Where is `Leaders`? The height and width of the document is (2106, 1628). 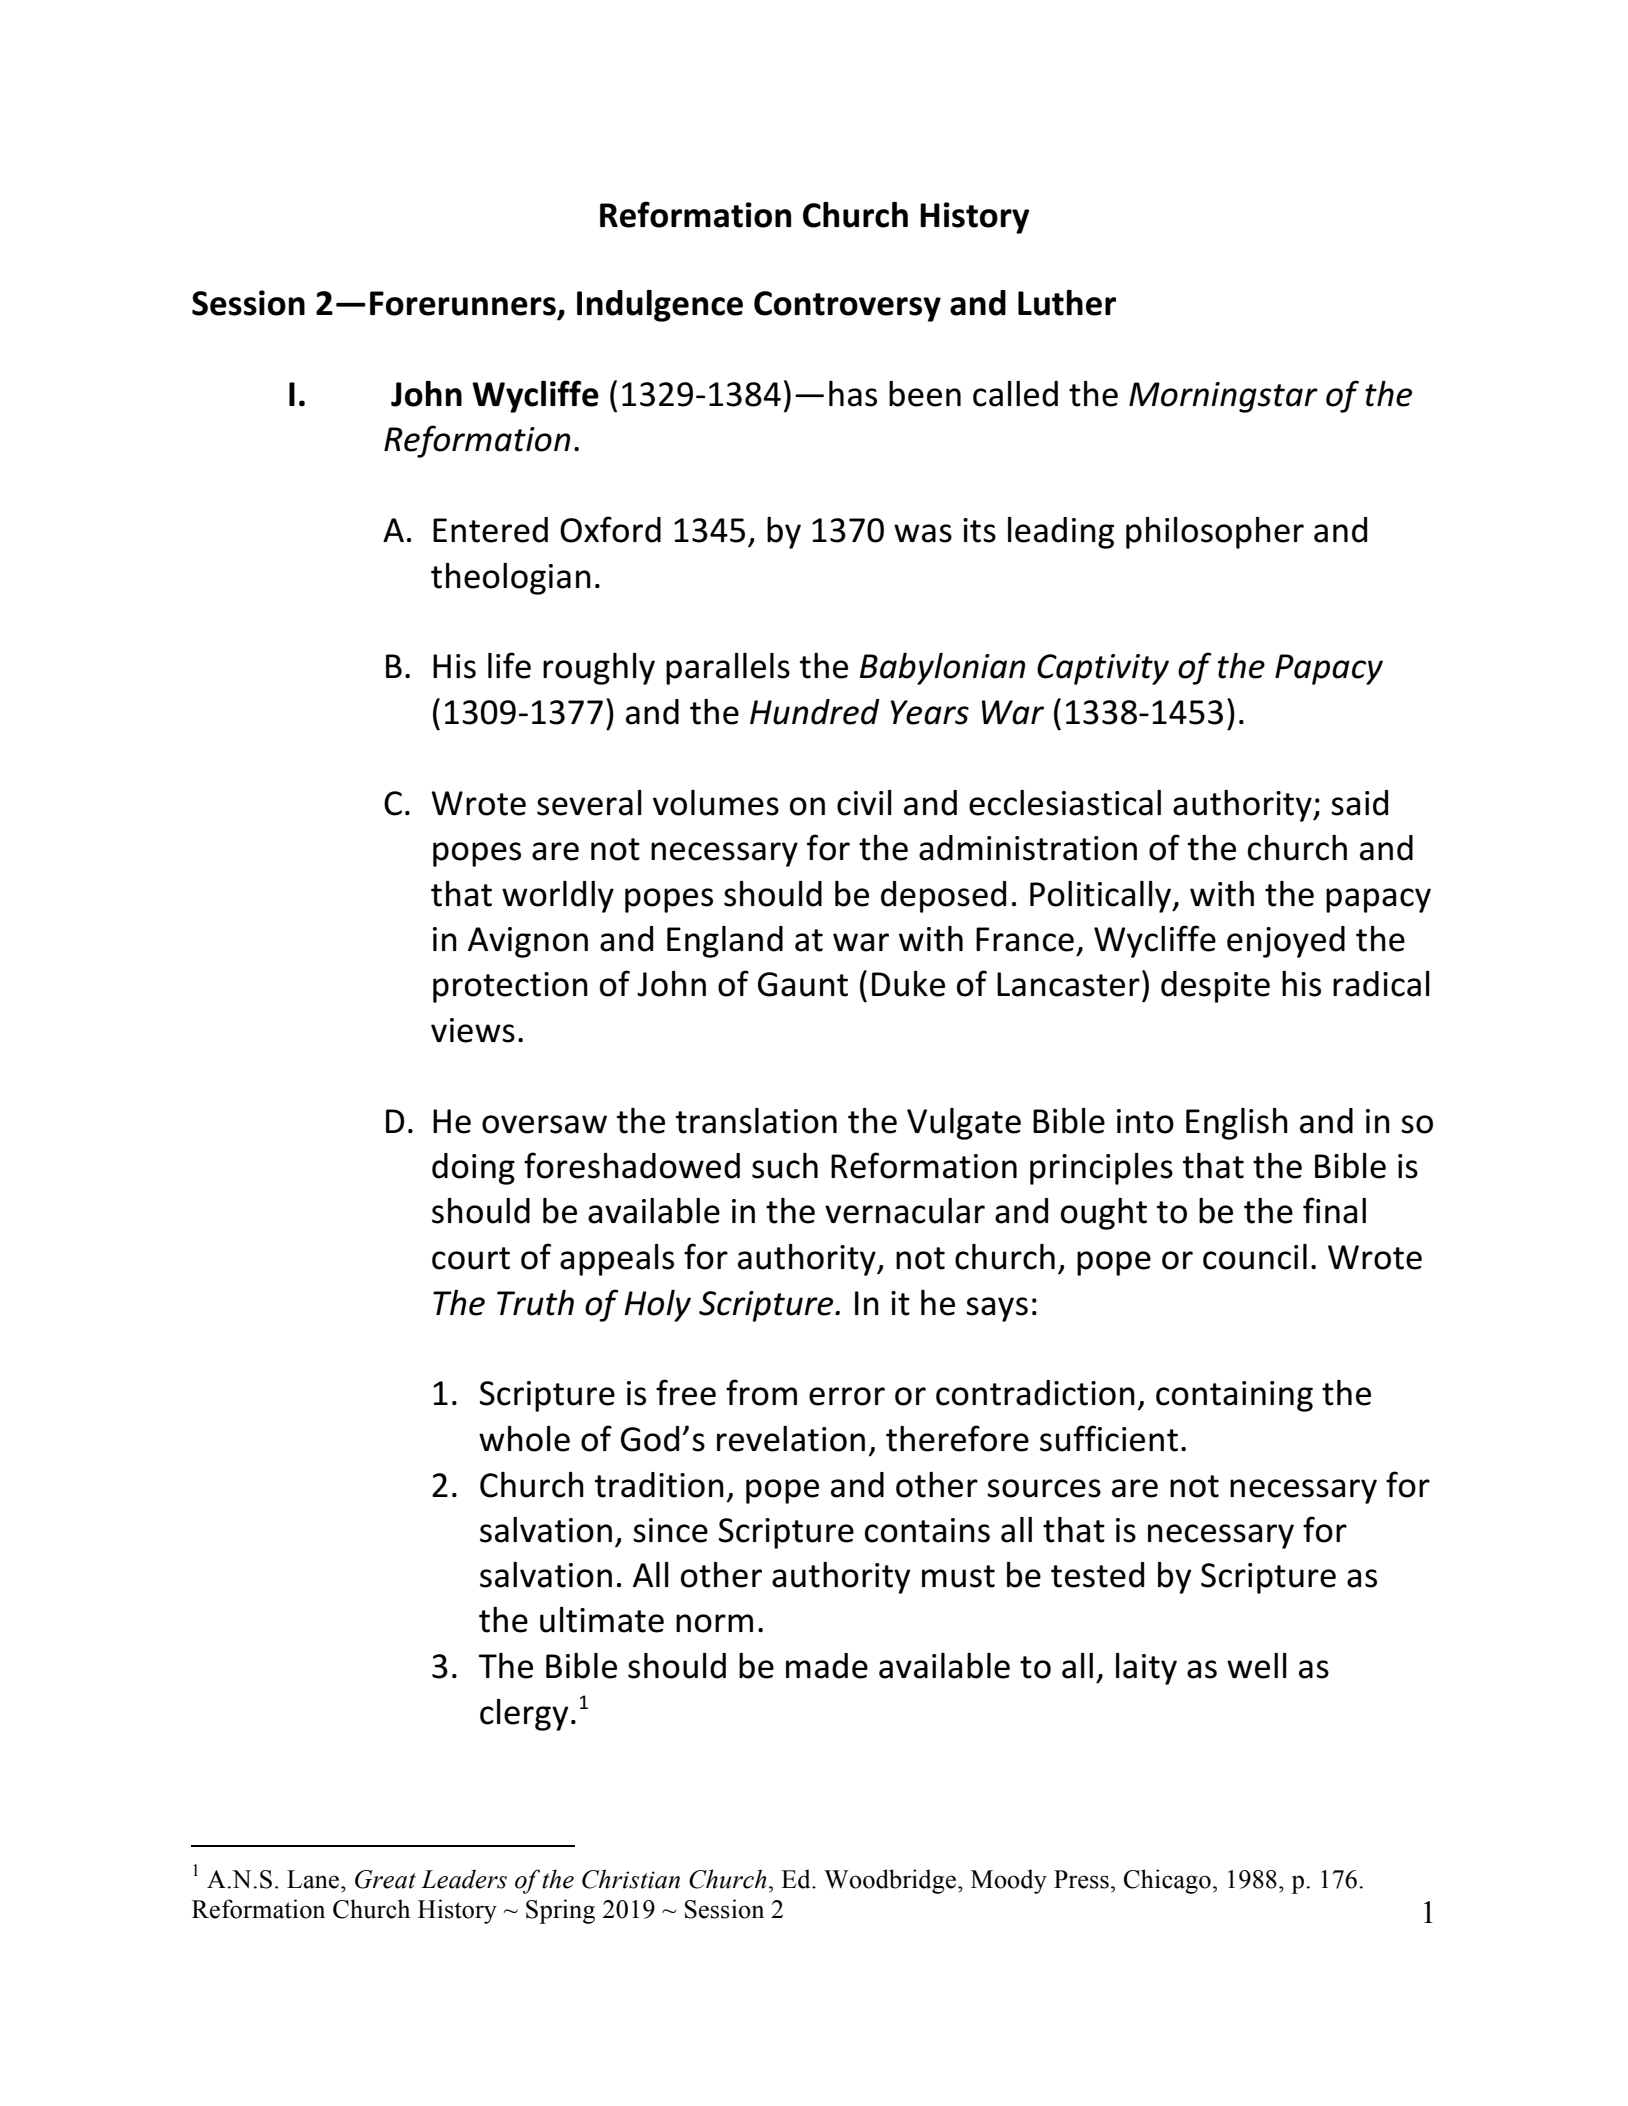
Leaders is located at coordinates (464, 1879).
